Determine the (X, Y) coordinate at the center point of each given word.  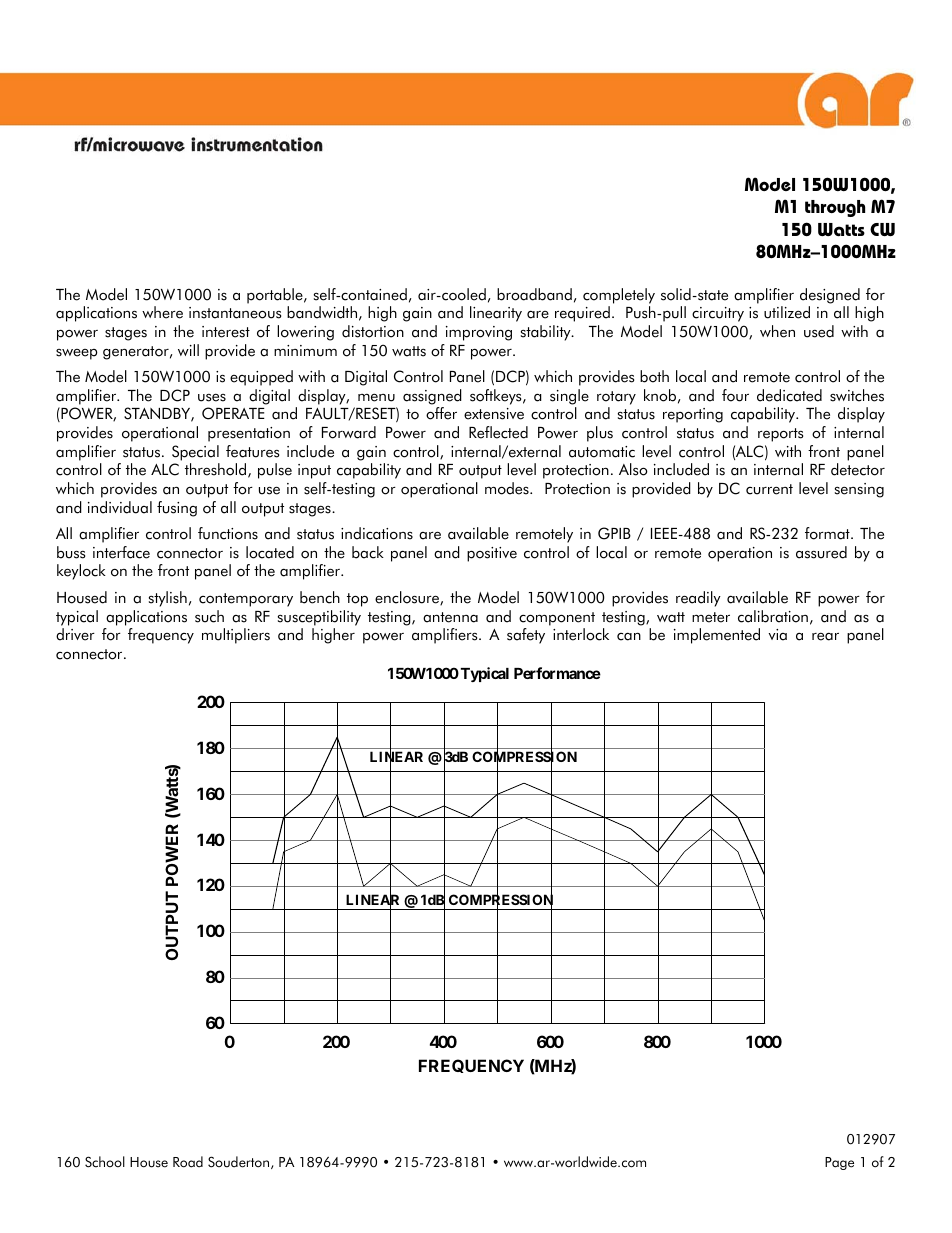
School (105, 1162)
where (162, 312)
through (835, 208)
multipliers (236, 636)
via (777, 635)
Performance (557, 673)
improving (479, 333)
